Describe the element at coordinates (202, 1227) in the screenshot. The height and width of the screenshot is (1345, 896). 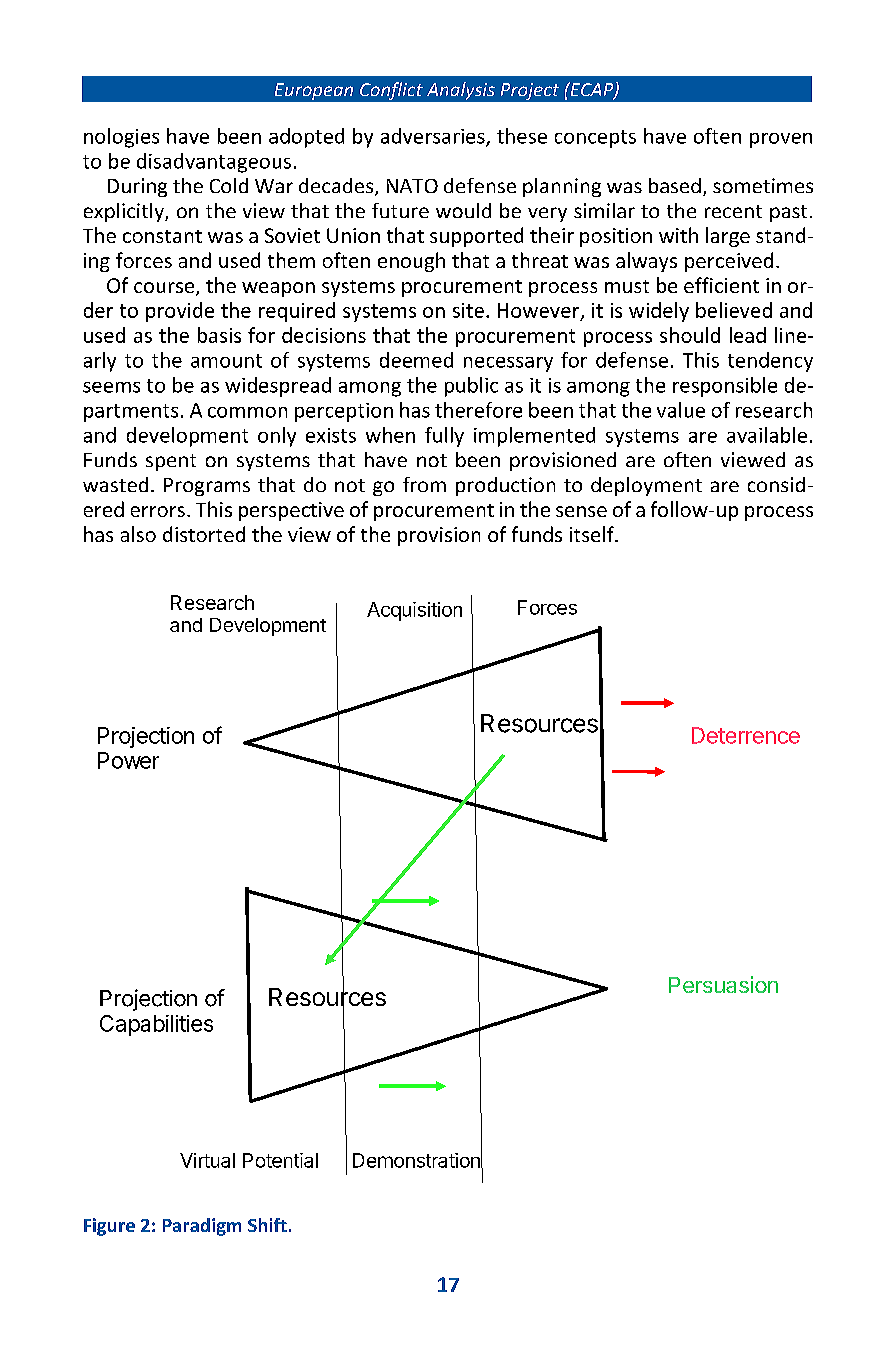
I see `Paradigm` at that location.
